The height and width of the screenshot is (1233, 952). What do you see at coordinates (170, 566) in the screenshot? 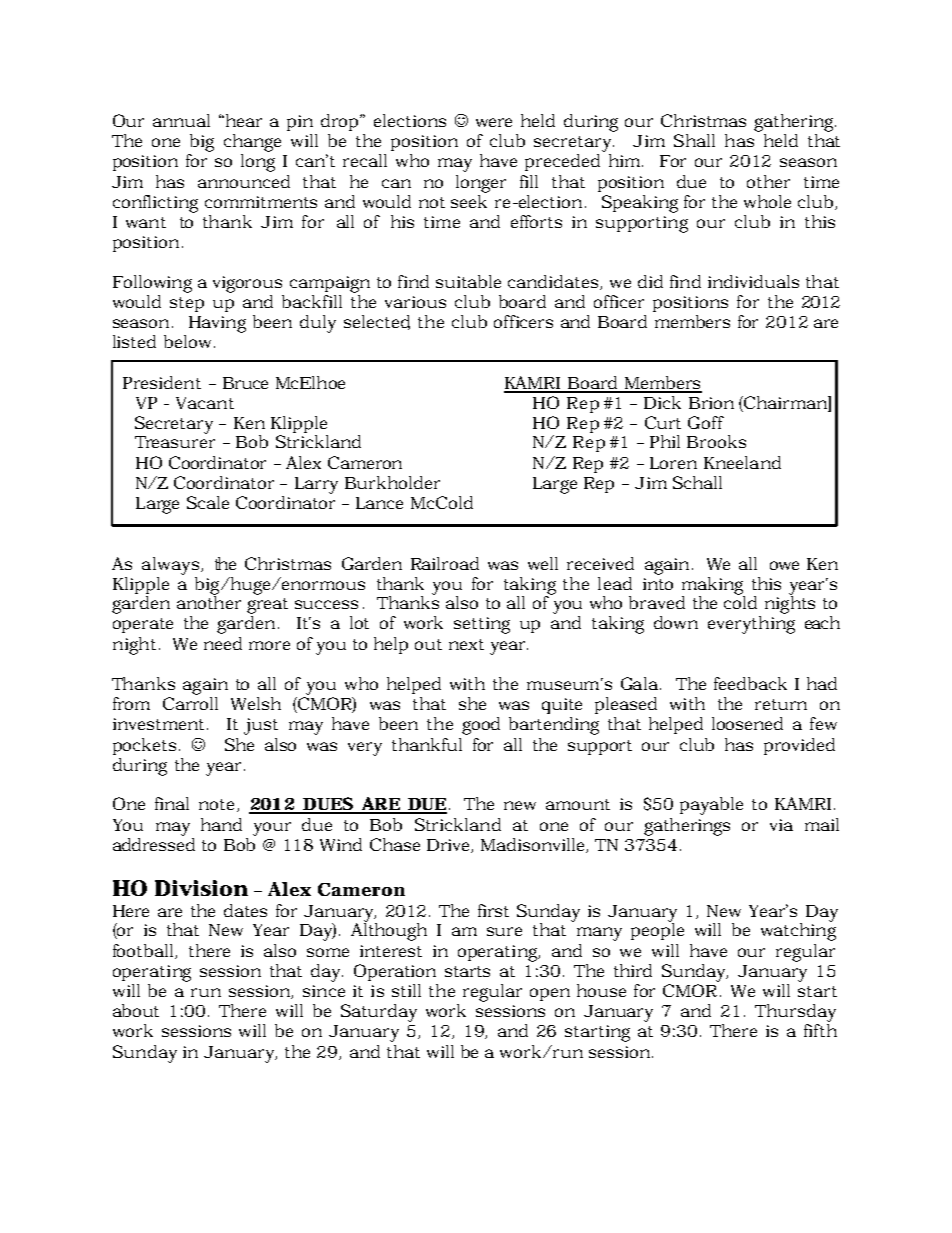
I see `always` at bounding box center [170, 566].
